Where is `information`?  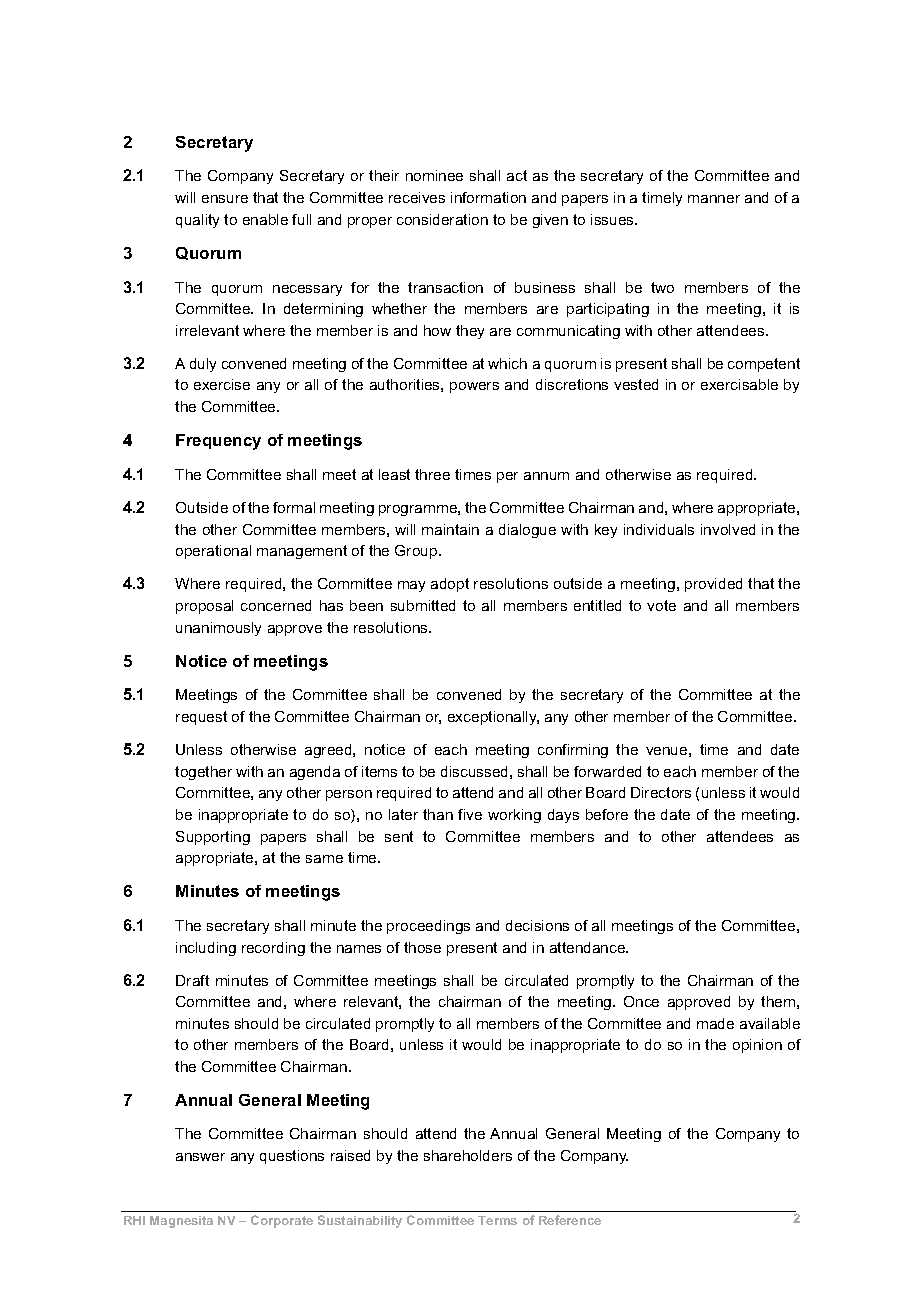
information is located at coordinates (488, 197).
